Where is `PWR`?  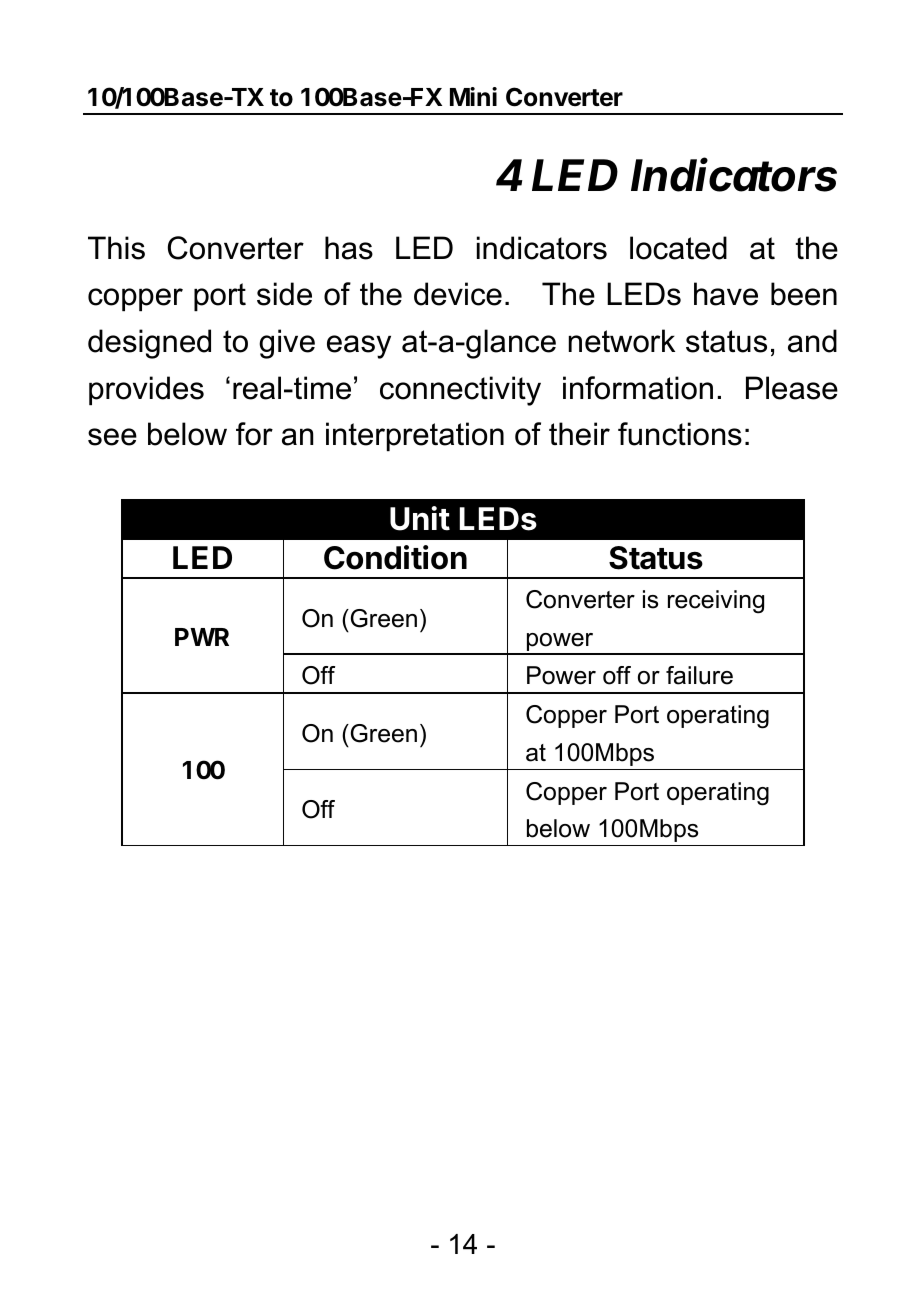 PWR is located at coordinates (202, 637).
